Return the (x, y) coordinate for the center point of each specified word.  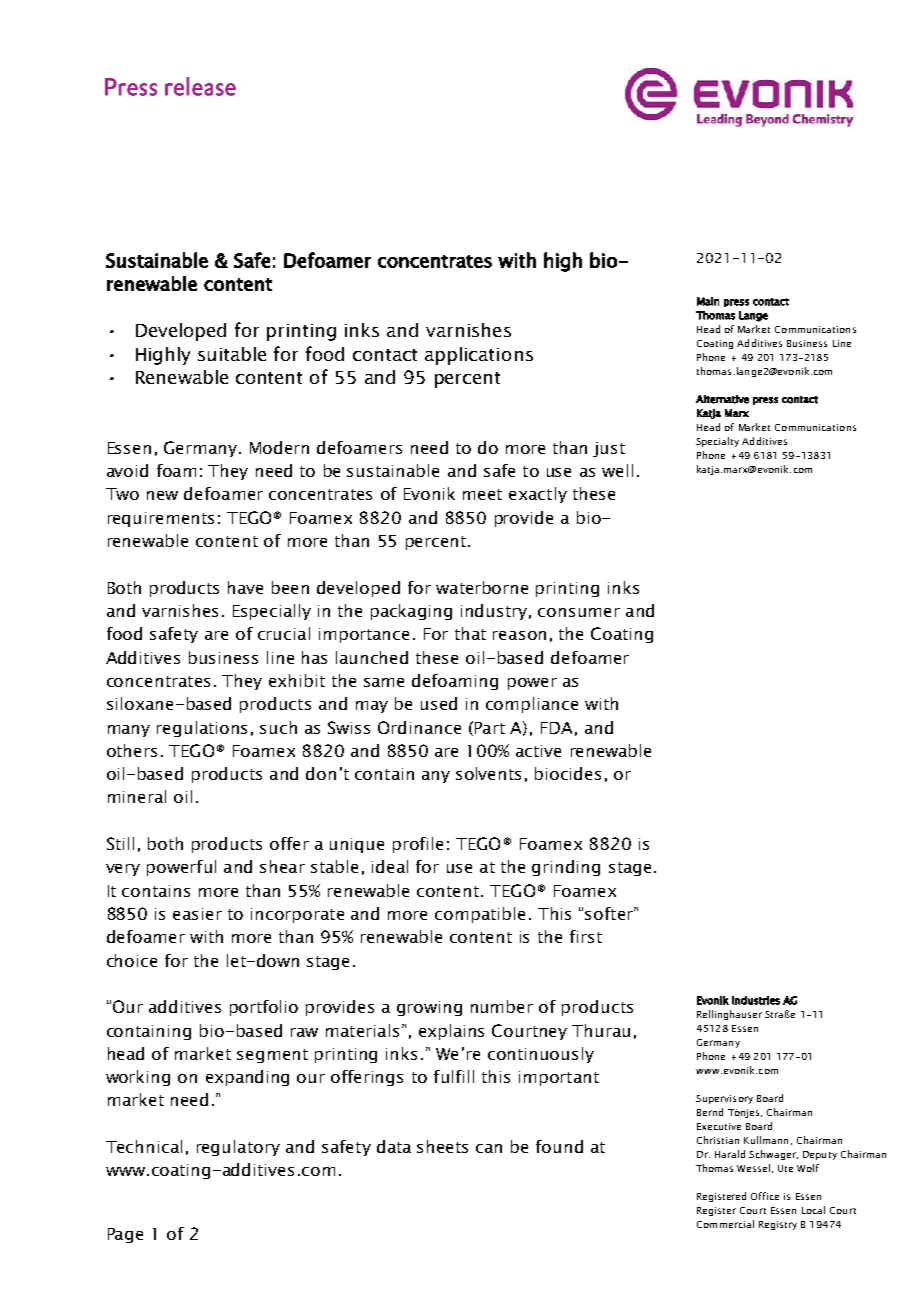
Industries (756, 1000)
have (245, 587)
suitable (232, 354)
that (470, 633)
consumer (579, 612)
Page (125, 1235)
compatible (480, 915)
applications (479, 356)
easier (197, 914)
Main (708, 301)
